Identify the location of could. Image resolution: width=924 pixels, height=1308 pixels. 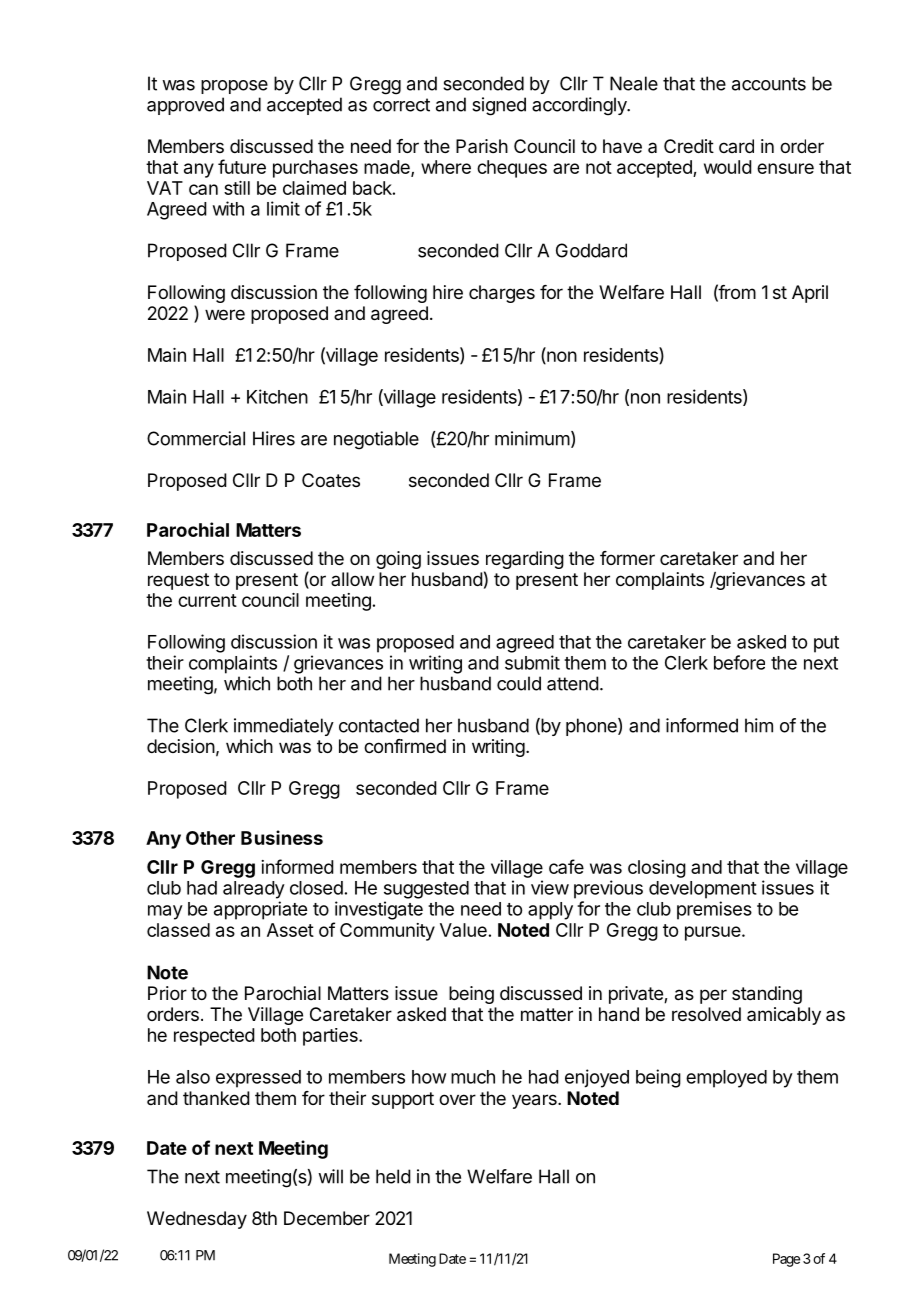
(519, 683).
